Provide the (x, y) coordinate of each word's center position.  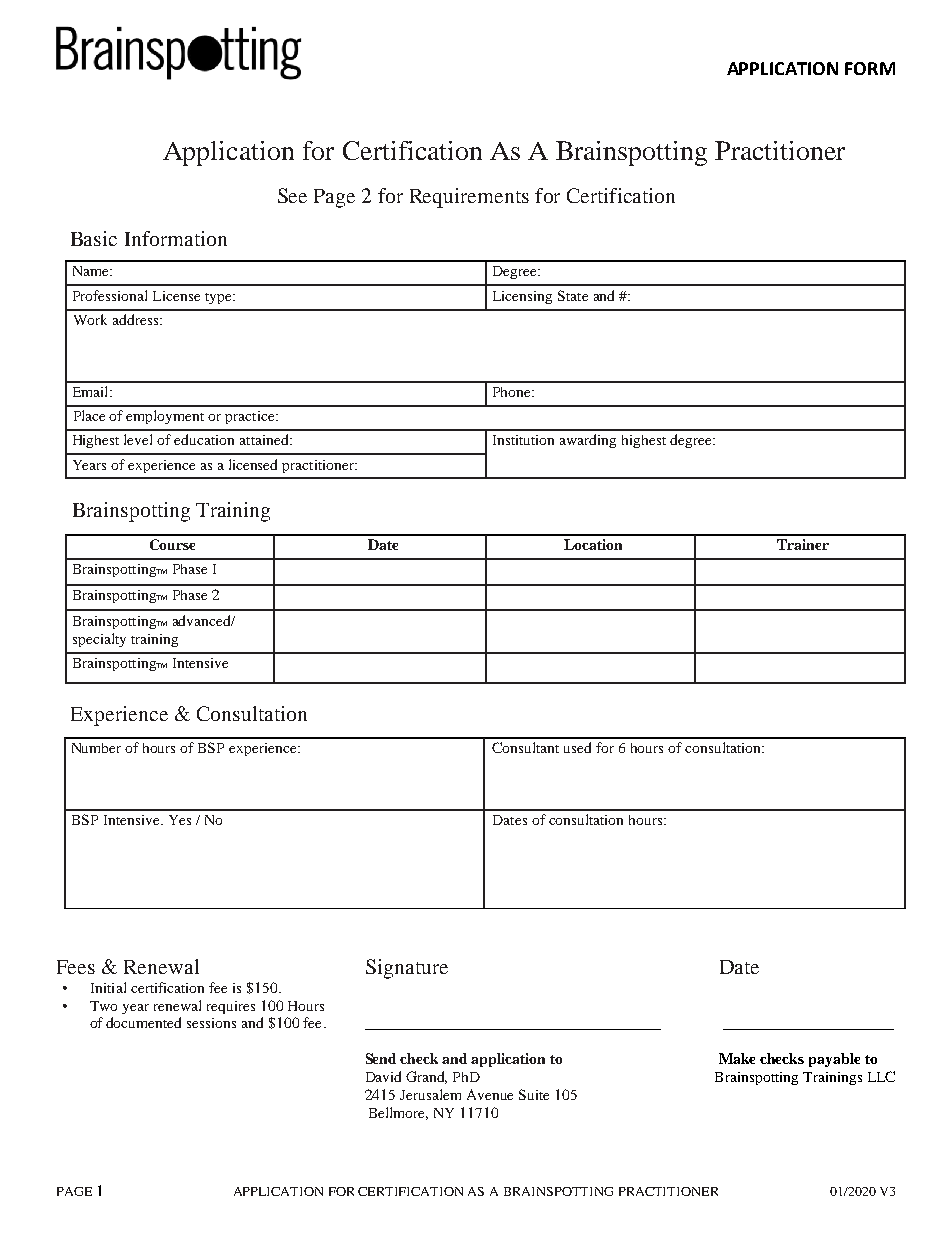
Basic (94, 238)
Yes (180, 820)
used (577, 747)
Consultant (525, 747)
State (573, 295)
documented (143, 1022)
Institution (523, 440)
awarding (588, 441)
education (204, 439)
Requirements (469, 198)
